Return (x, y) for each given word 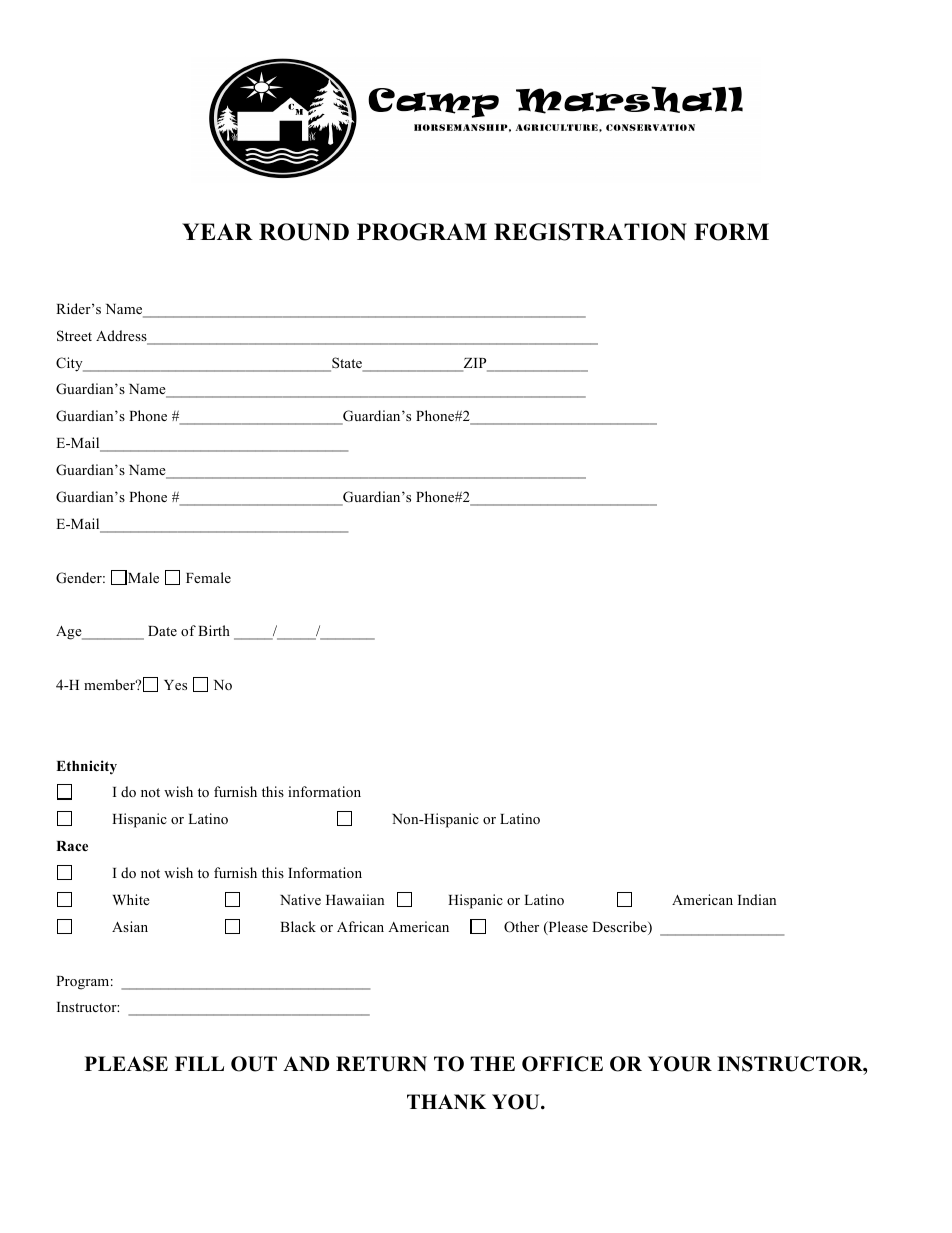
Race (72, 846)
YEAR (217, 231)
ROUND (304, 232)
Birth (214, 630)
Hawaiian (355, 899)
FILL (199, 1063)
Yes (175, 685)
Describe (620, 928)
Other (521, 927)
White (131, 899)
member (111, 684)
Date (162, 631)
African (360, 926)
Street (74, 336)
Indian (757, 899)
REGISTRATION (590, 232)
